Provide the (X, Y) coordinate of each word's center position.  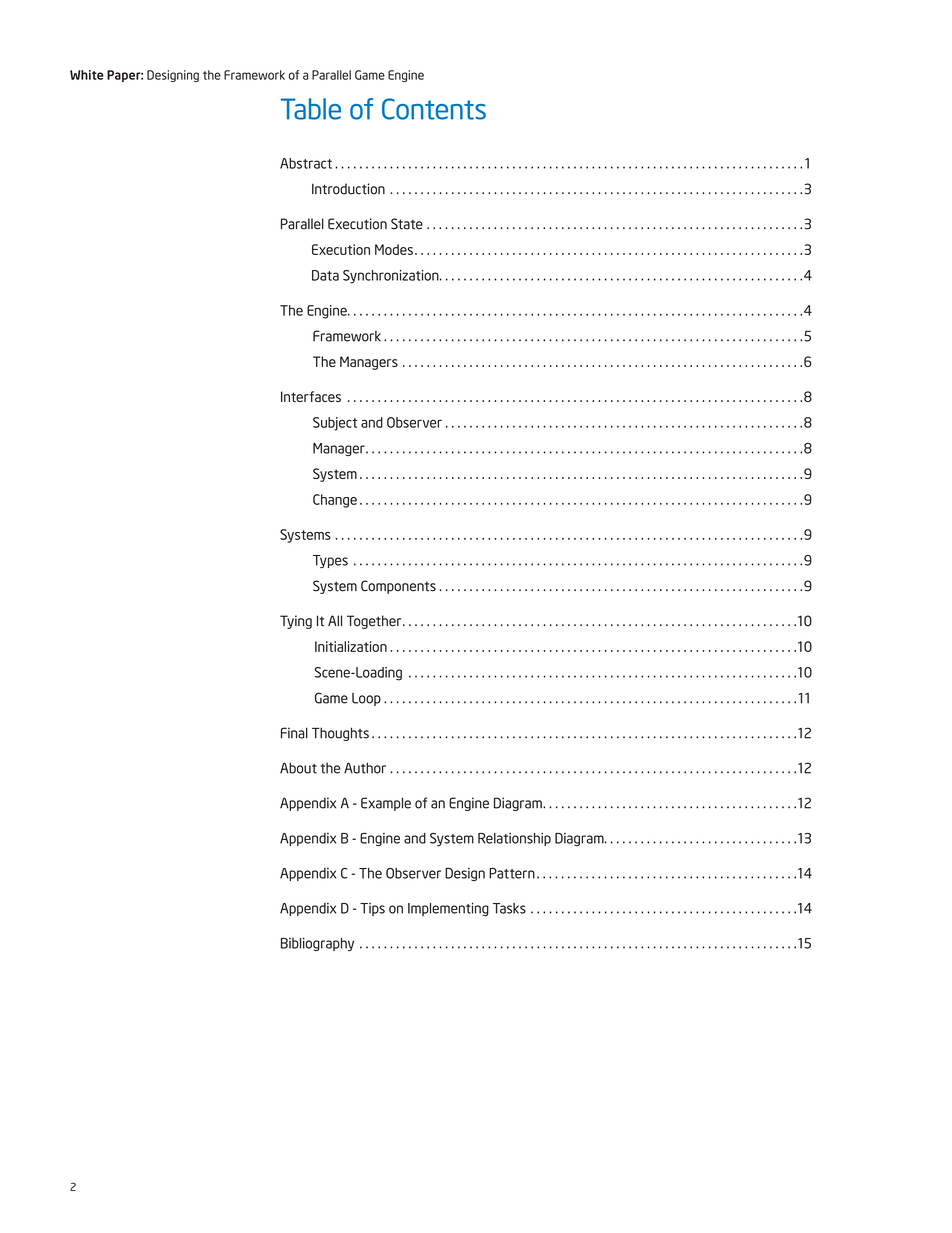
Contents (434, 109)
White (87, 75)
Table (311, 109)
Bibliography (317, 944)
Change (335, 501)
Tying (296, 622)
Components (398, 587)
